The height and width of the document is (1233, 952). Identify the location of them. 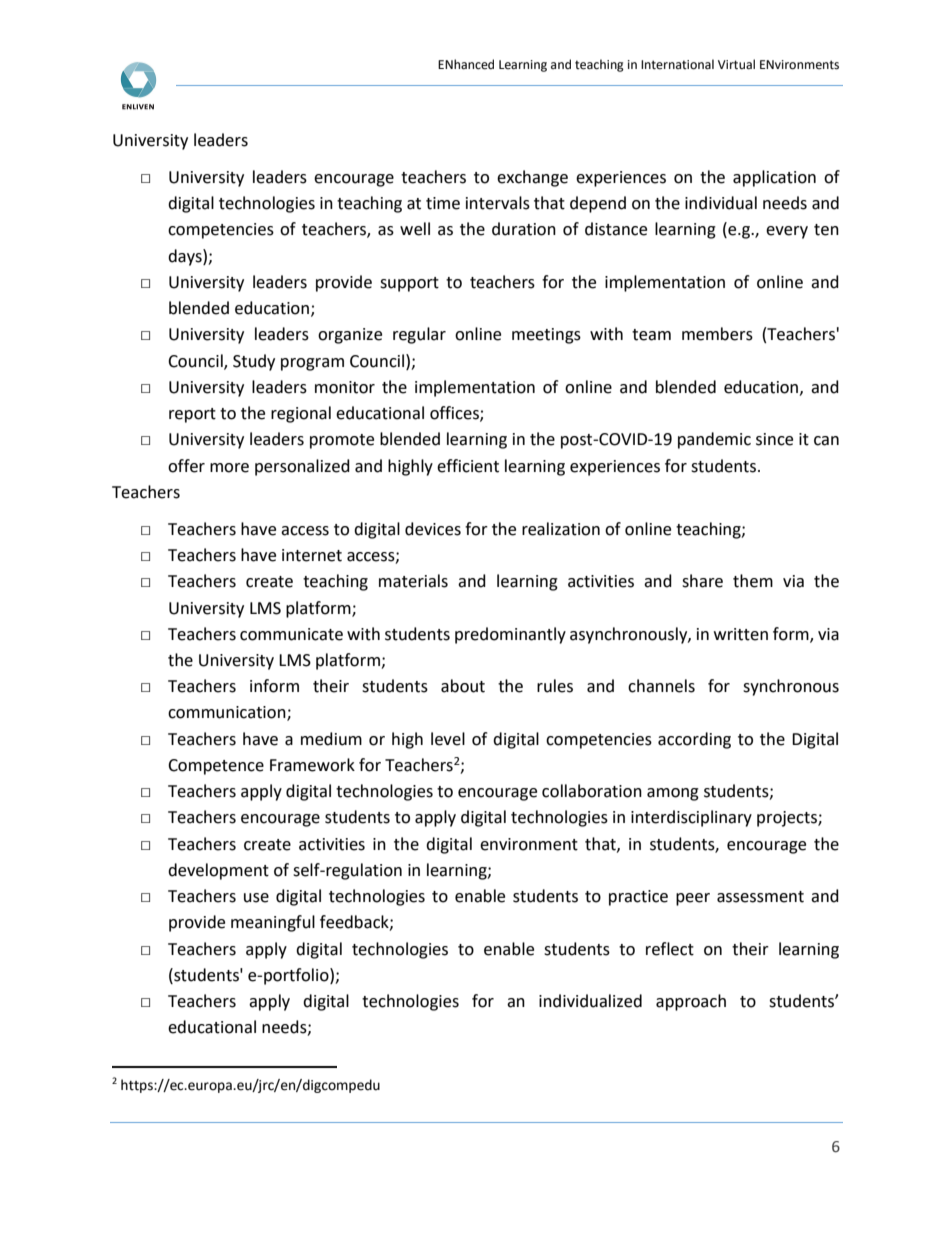
(753, 581).
